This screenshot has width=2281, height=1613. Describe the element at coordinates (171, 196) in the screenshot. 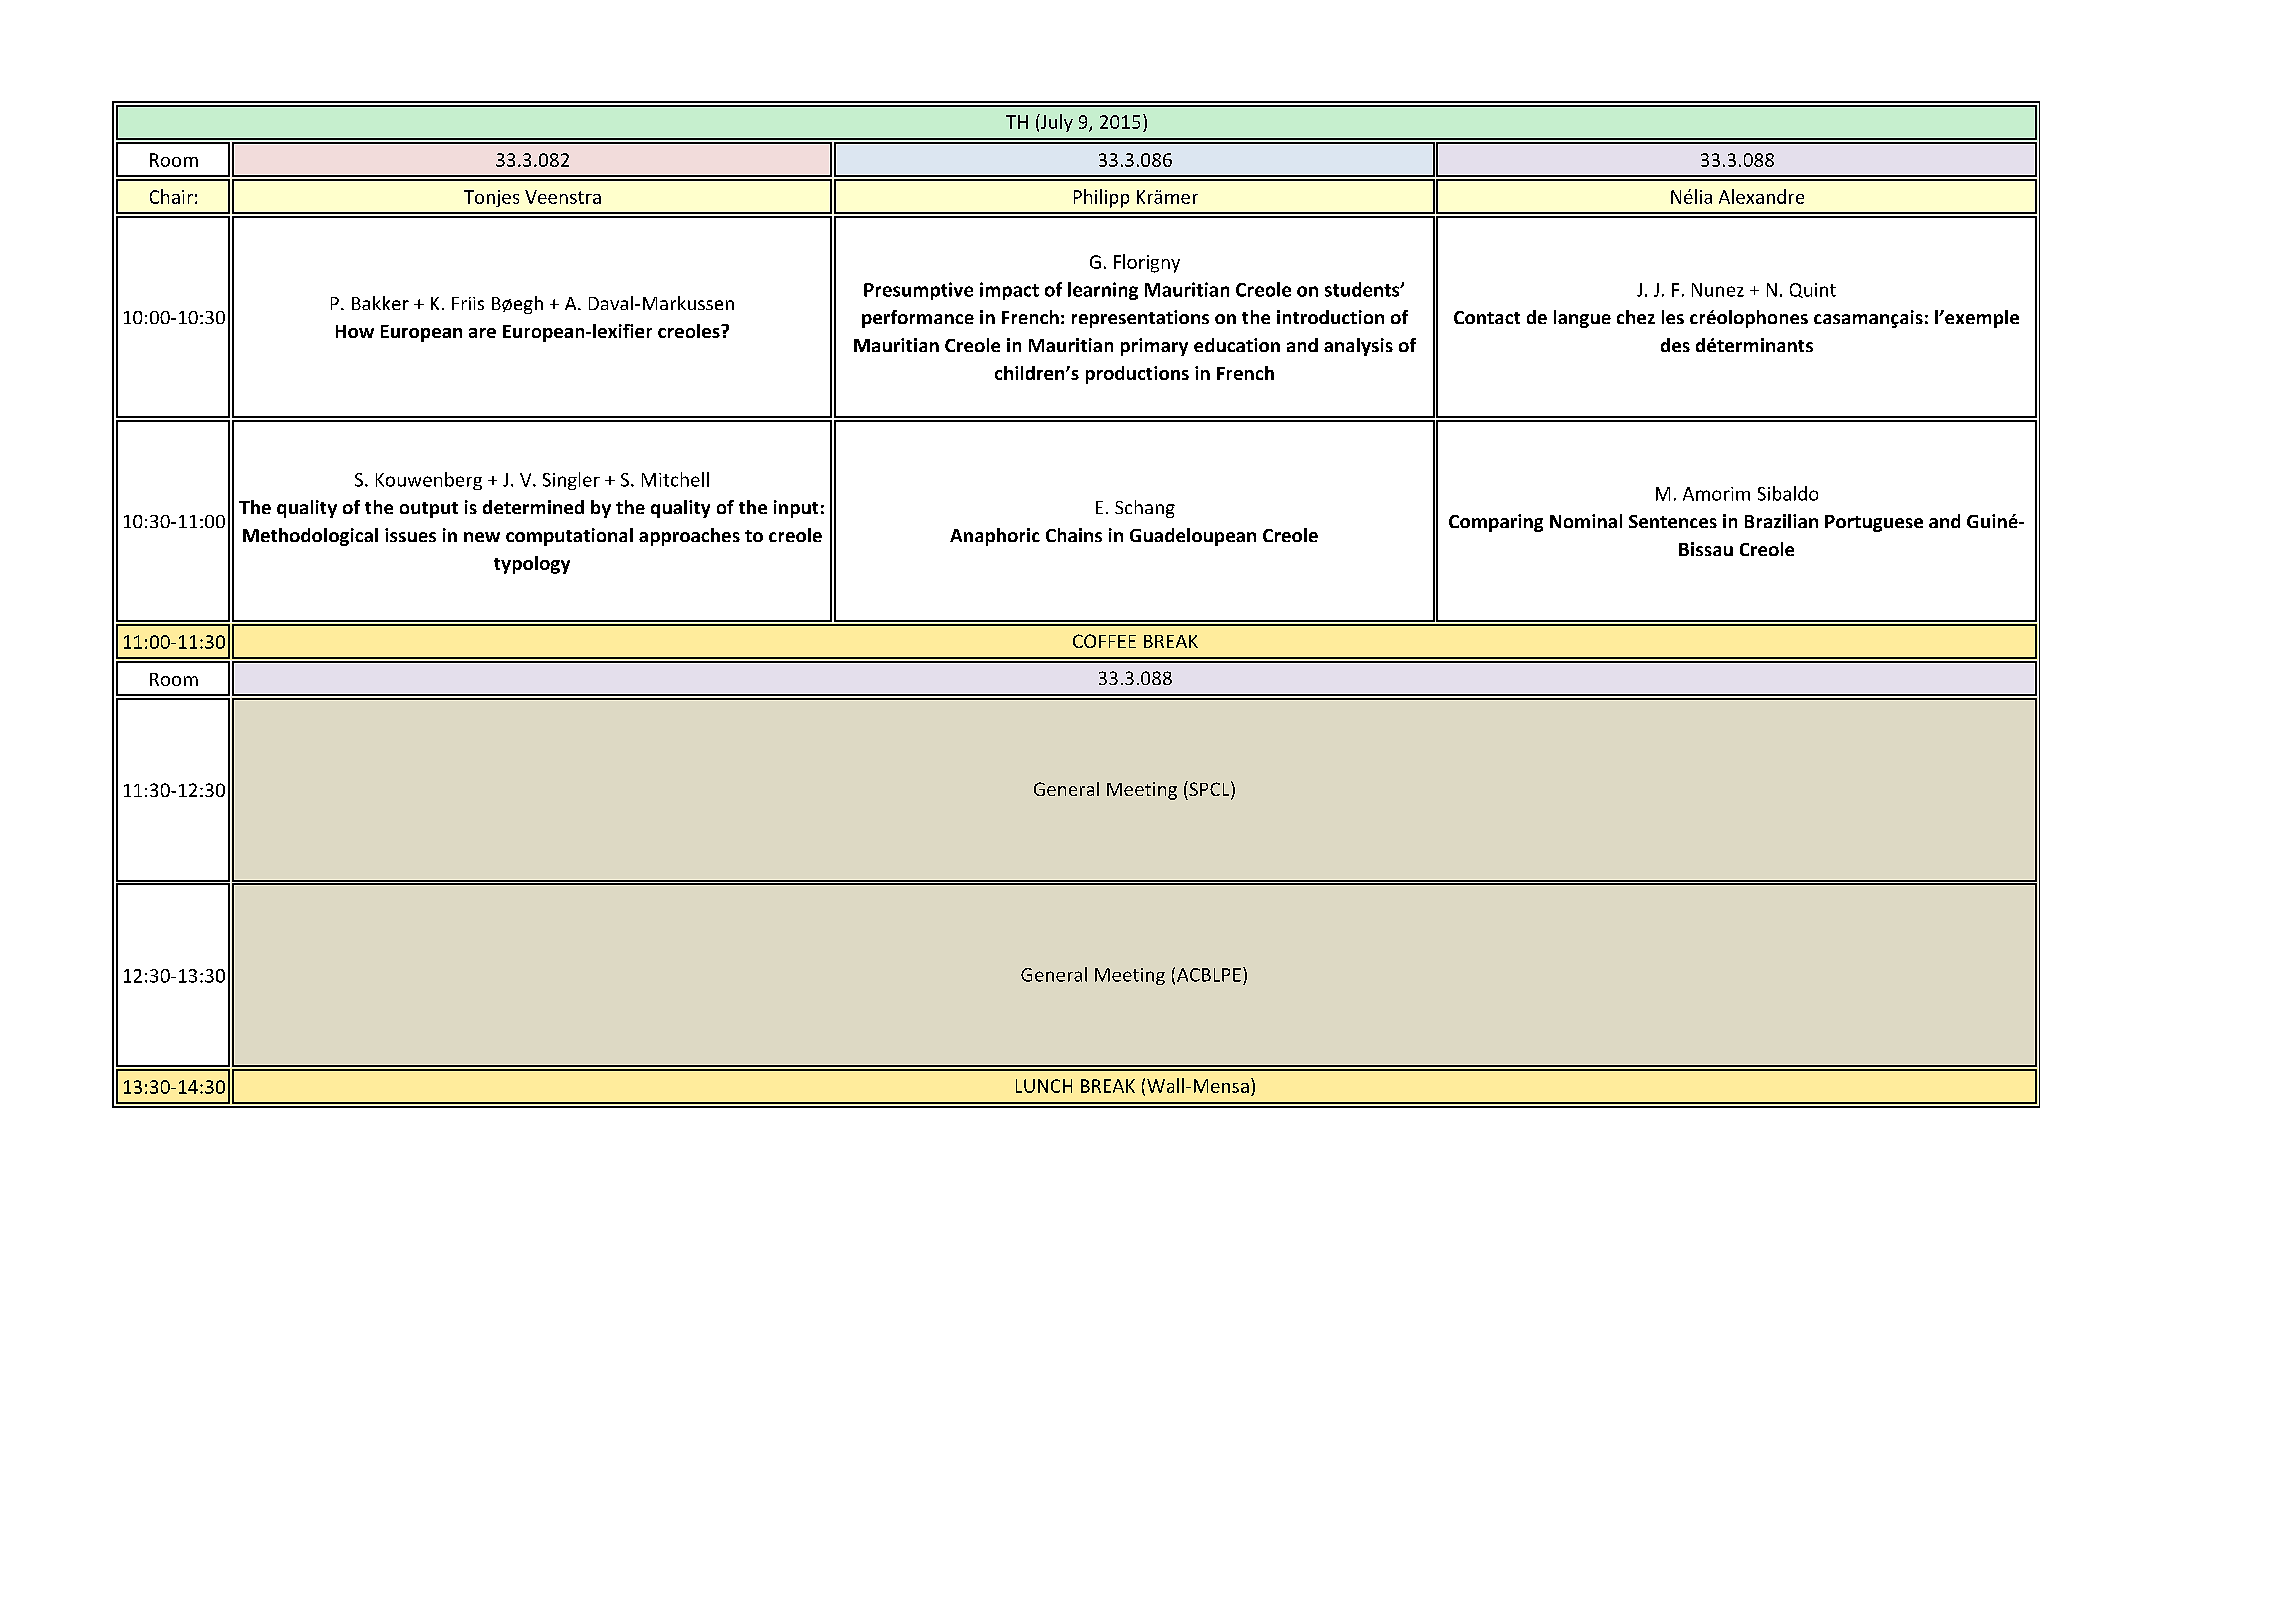

I see `Chair` at that location.
